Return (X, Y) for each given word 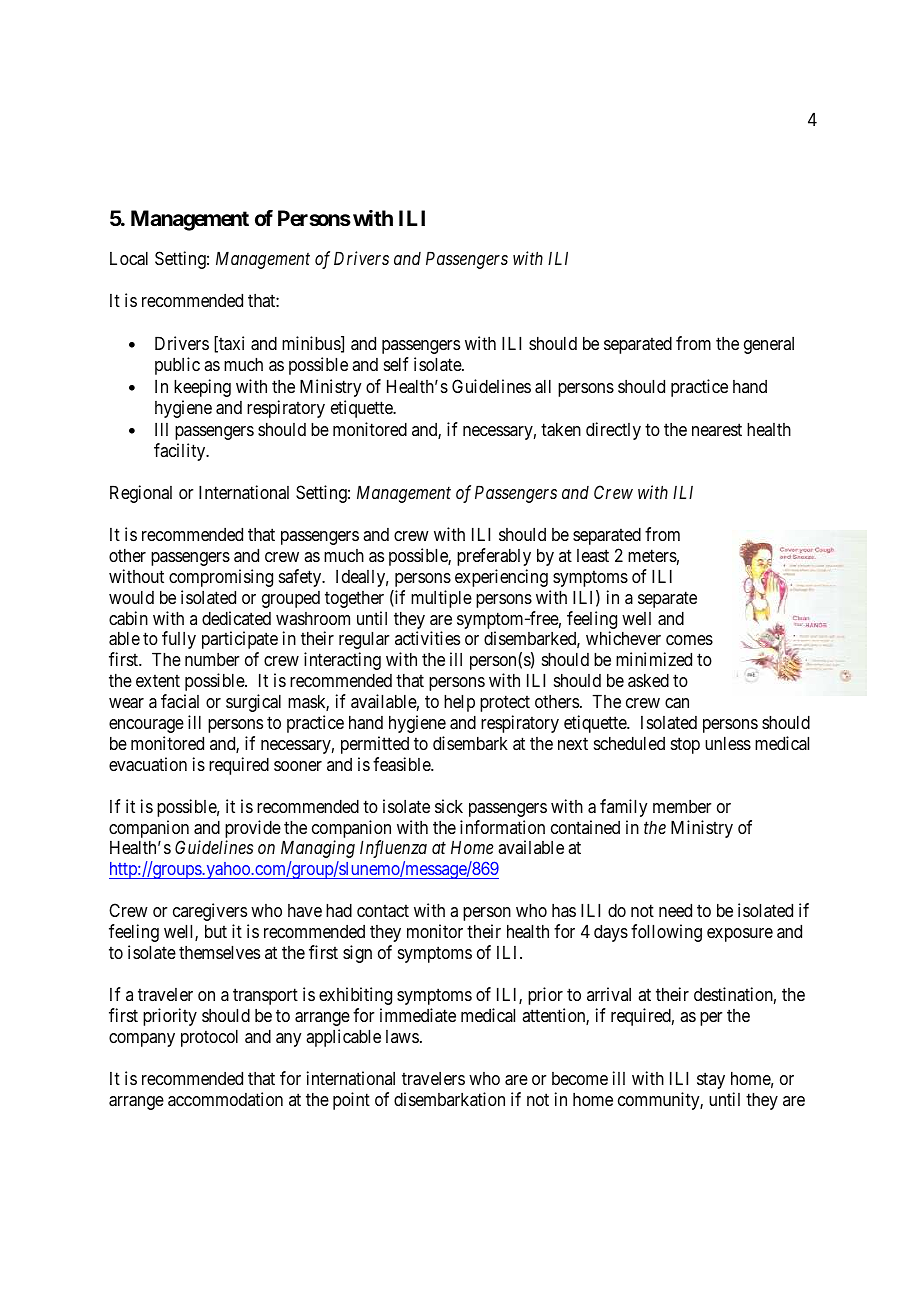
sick (449, 806)
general (769, 345)
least (593, 555)
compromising (221, 578)
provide (253, 829)
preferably (494, 557)
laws (402, 1036)
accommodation (225, 1099)
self (396, 364)
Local (129, 258)
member (682, 806)
